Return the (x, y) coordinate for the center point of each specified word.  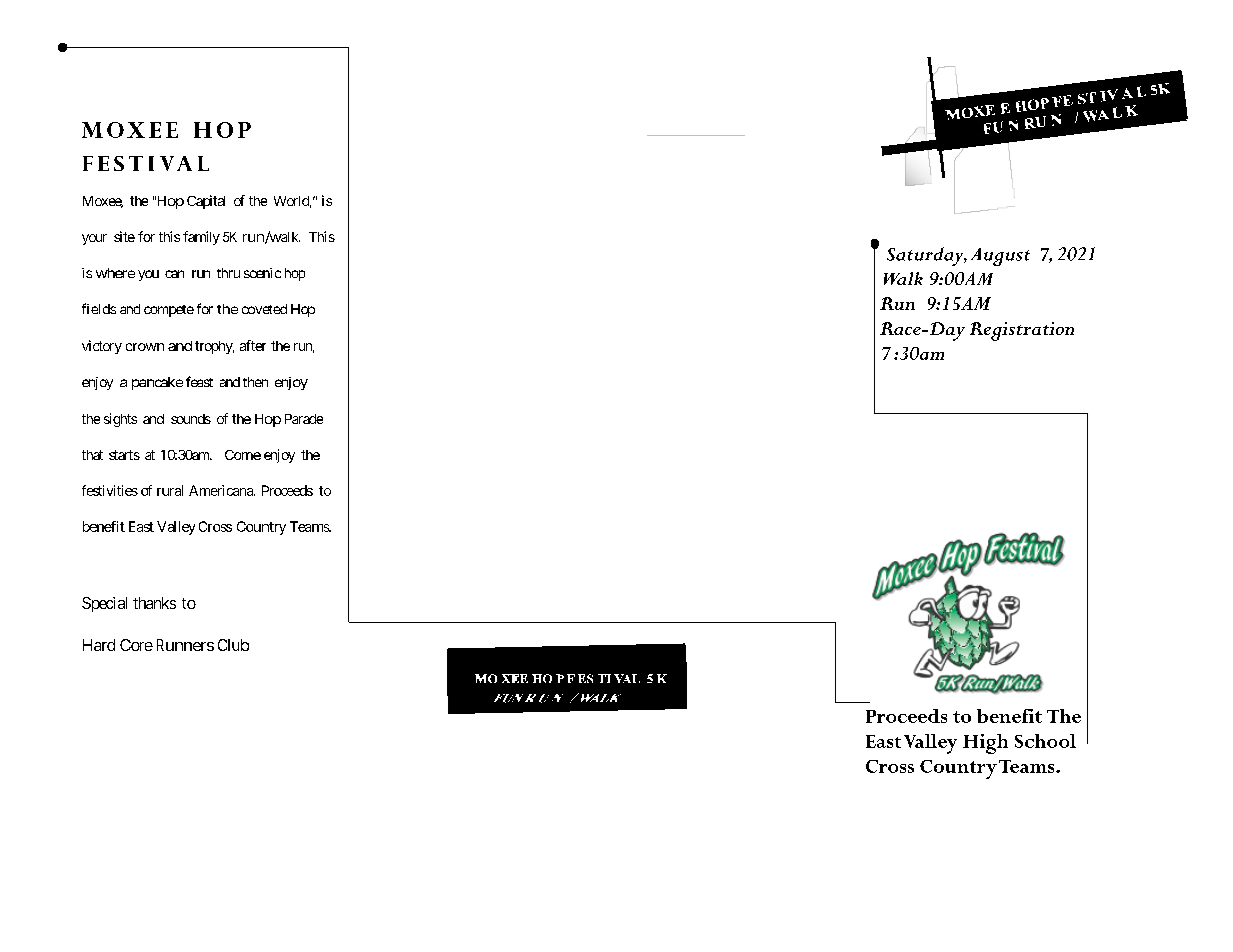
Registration (1022, 331)
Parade (304, 419)
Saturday (927, 256)
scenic (262, 273)
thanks (154, 603)
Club (233, 645)
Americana (222, 490)
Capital (206, 202)
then (255, 382)
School (1045, 741)
